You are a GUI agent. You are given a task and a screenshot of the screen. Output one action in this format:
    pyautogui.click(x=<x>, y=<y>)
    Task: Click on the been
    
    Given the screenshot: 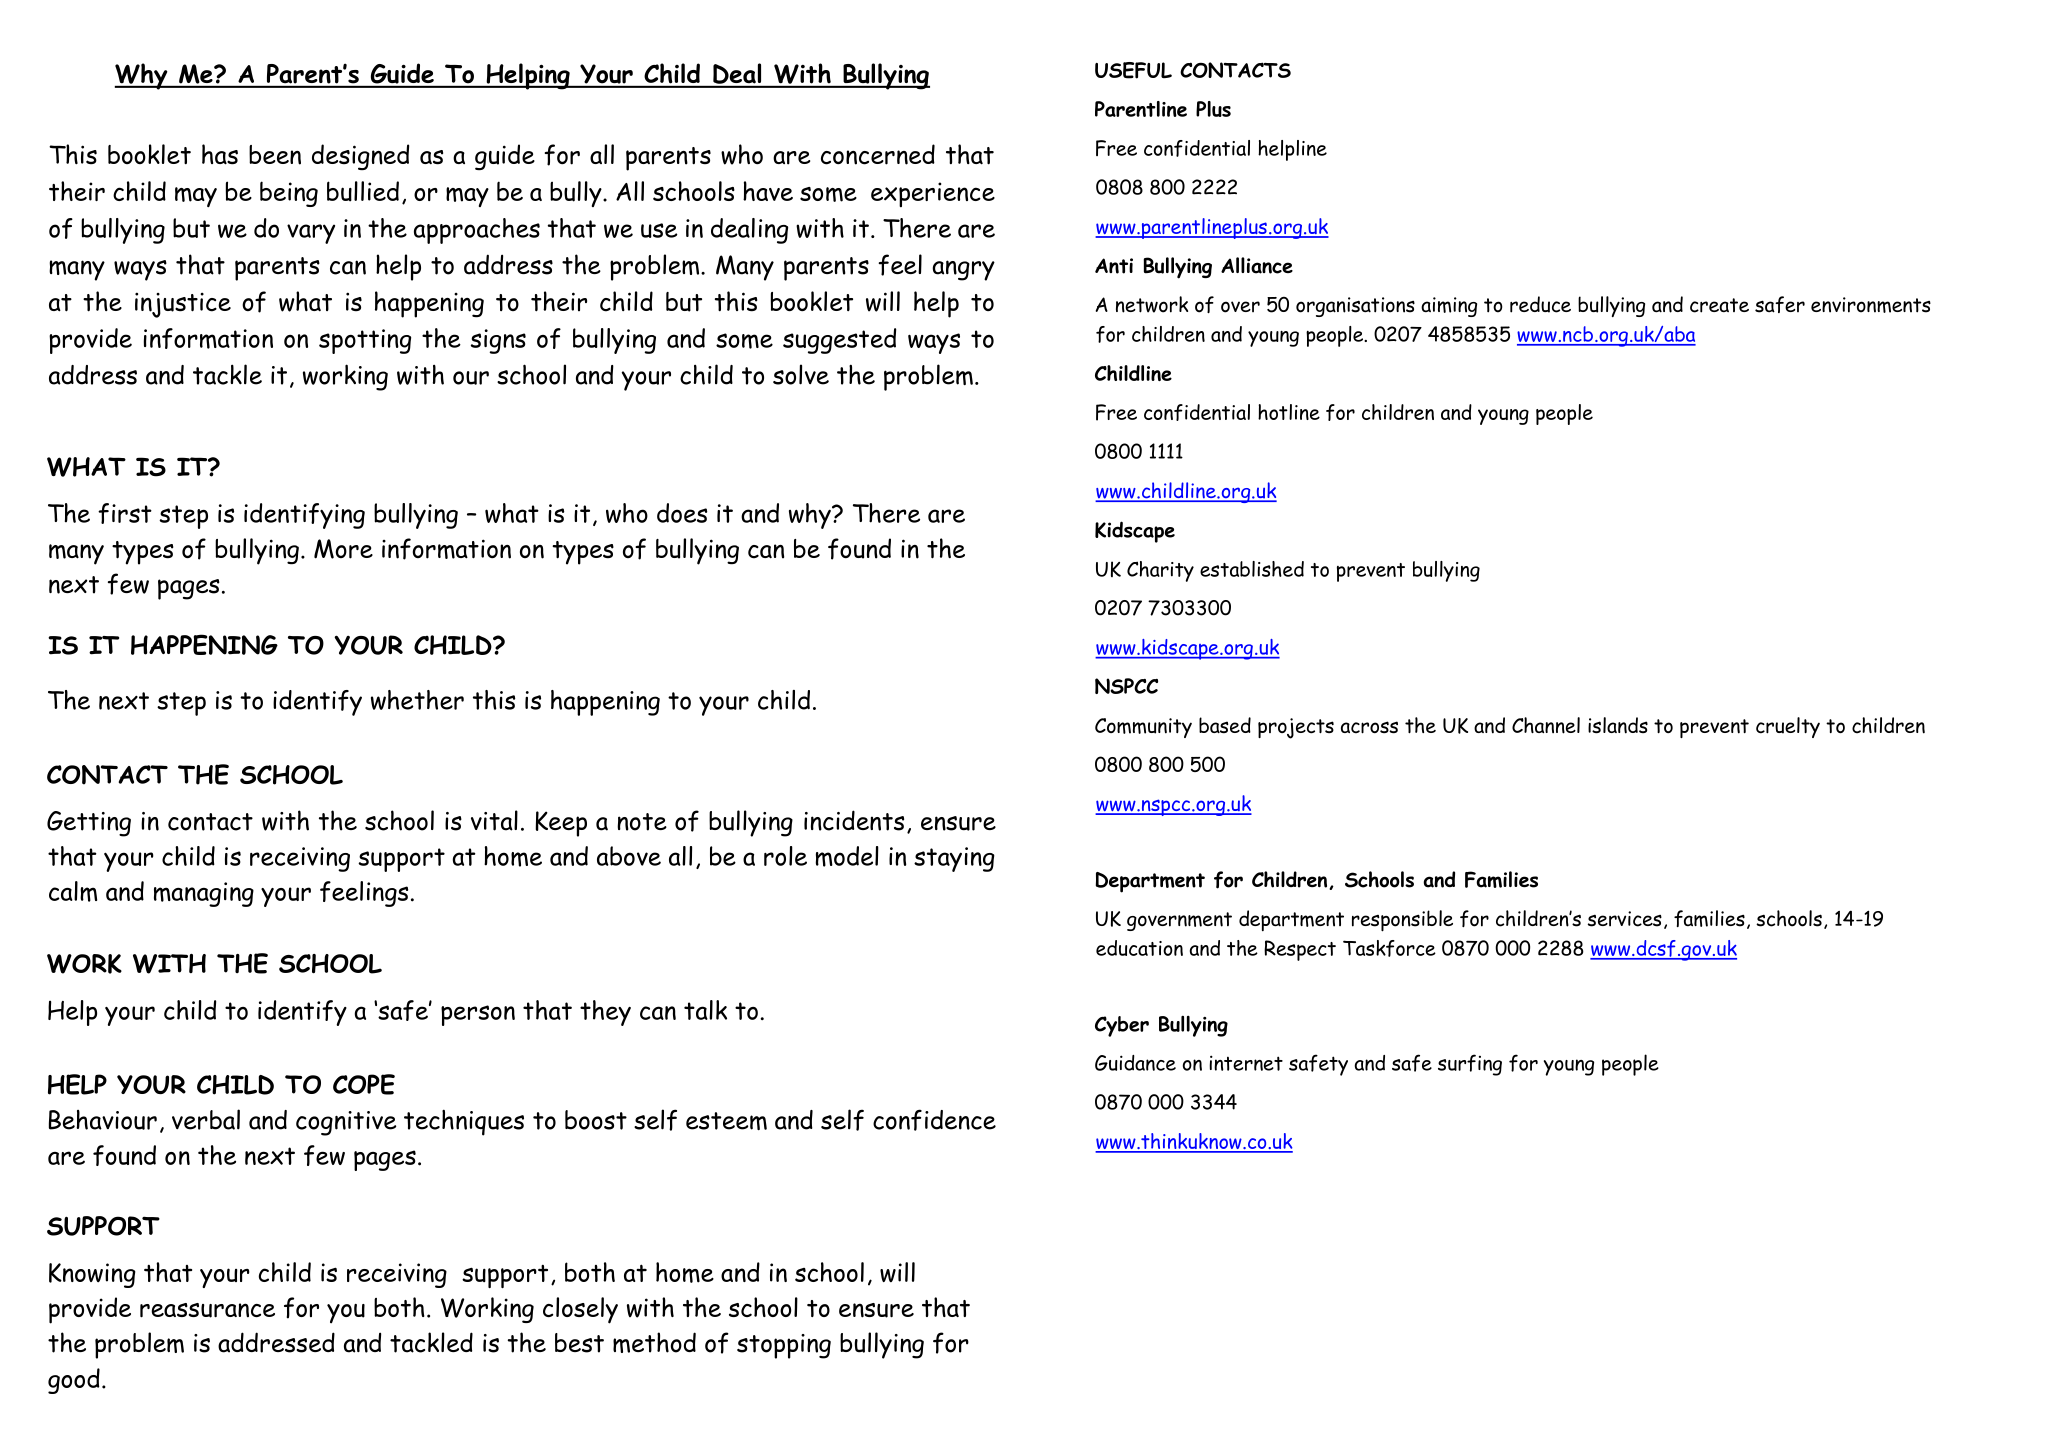 What is the action you would take?
    pyautogui.click(x=275, y=155)
